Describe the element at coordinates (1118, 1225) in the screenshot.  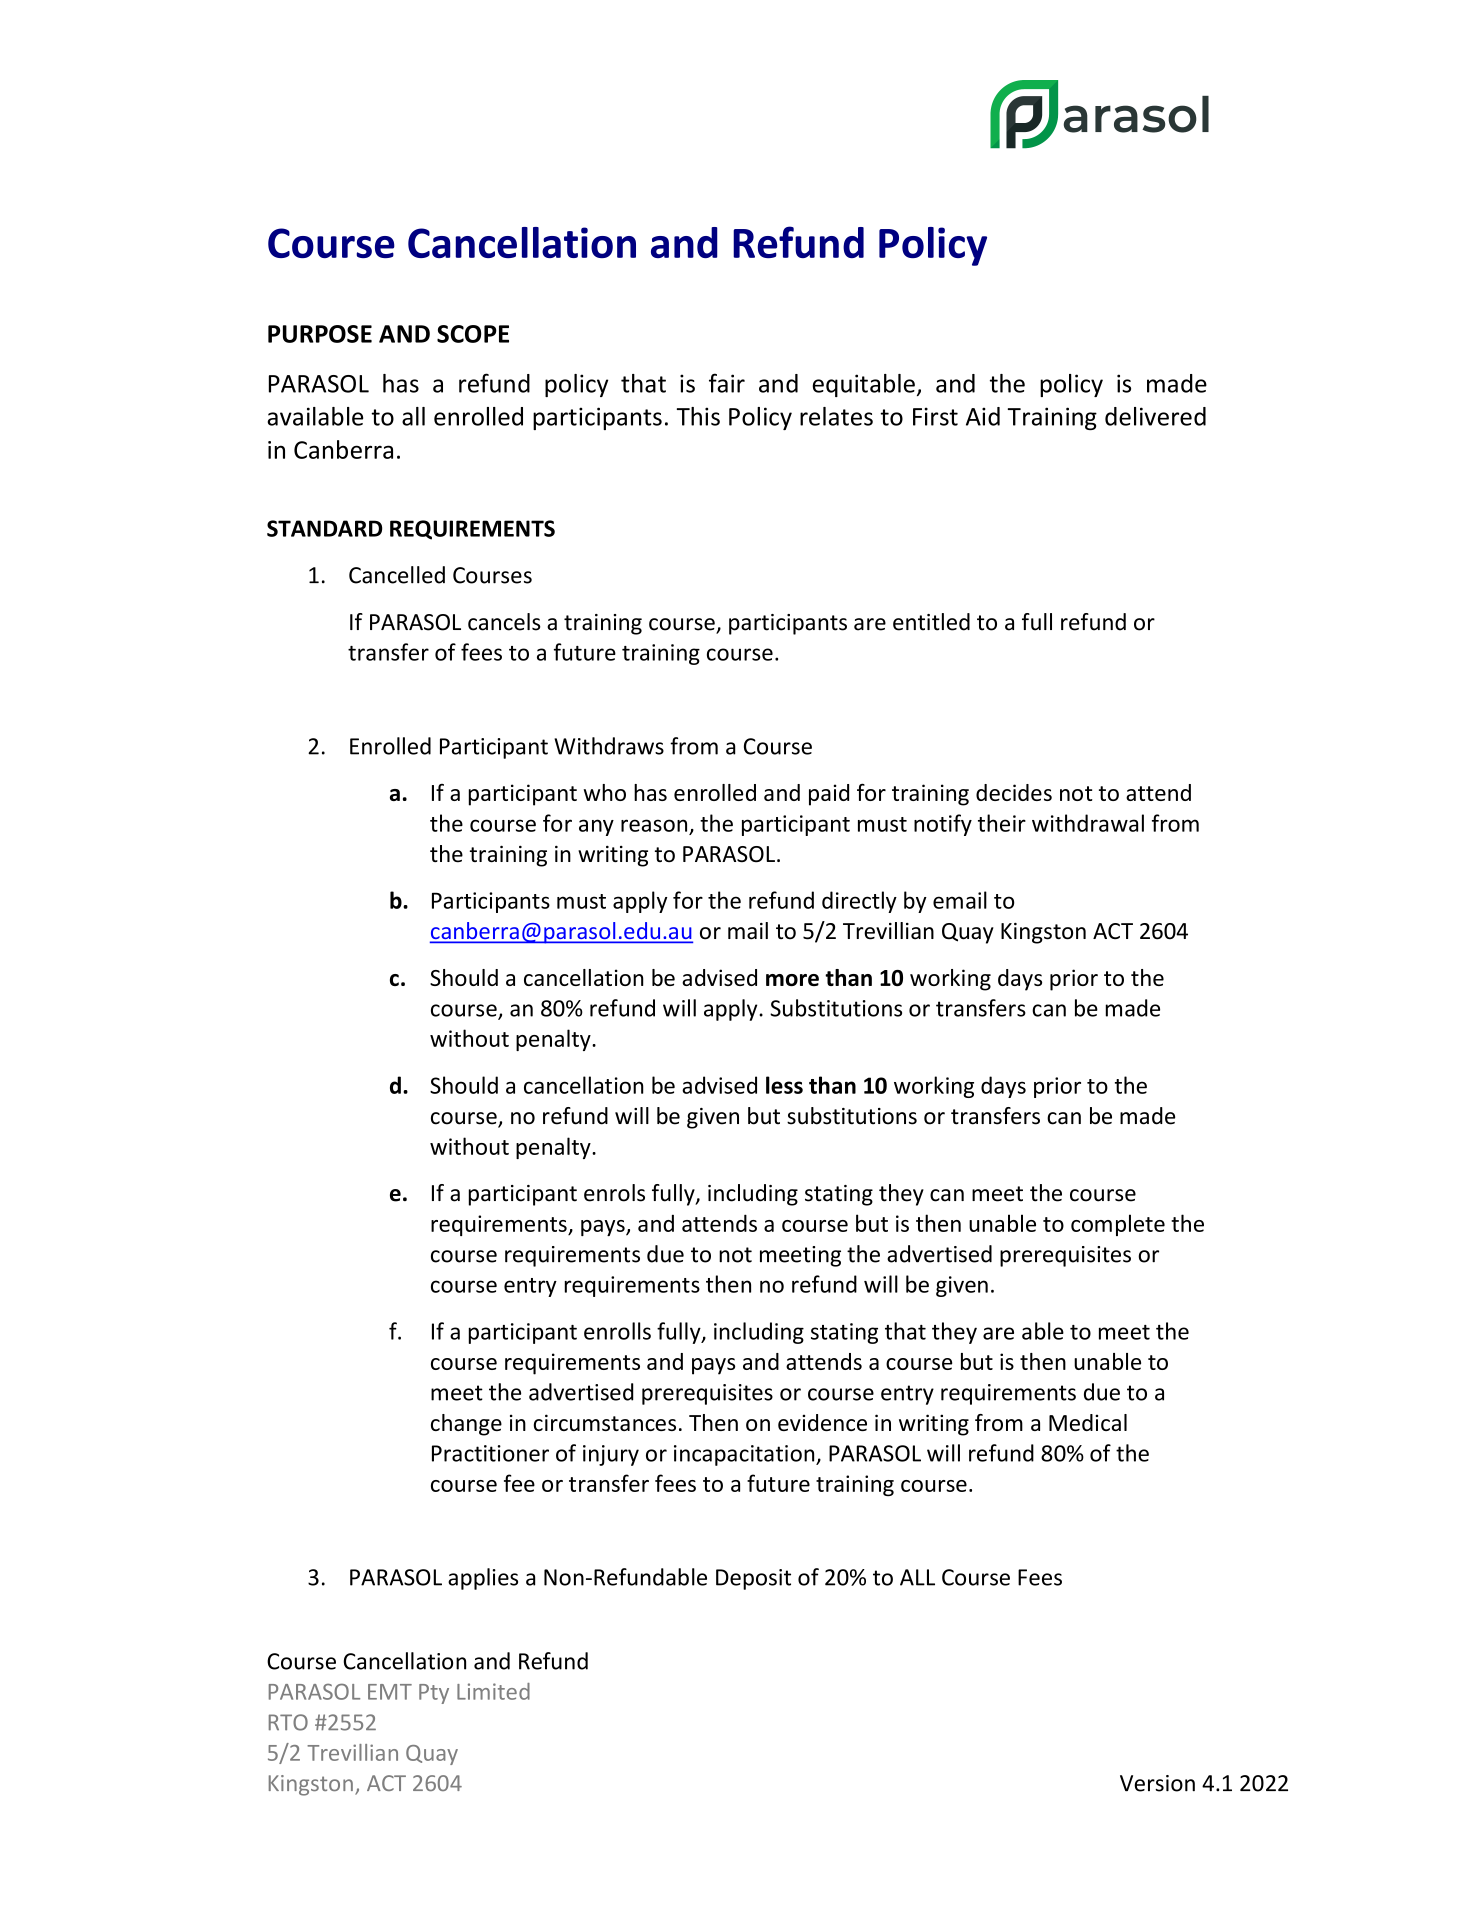
I see `complete` at that location.
